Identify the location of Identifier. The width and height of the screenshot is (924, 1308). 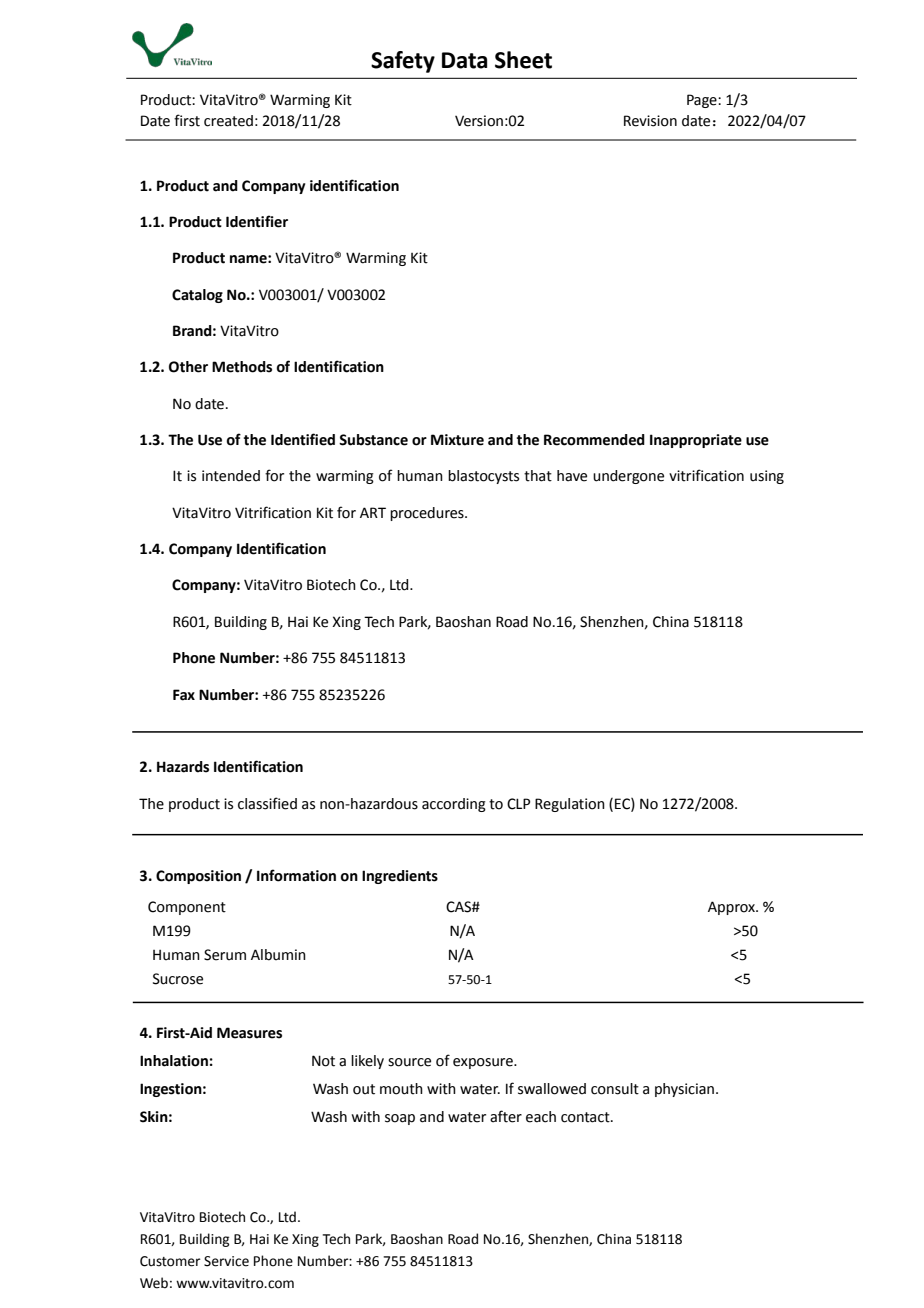
(257, 221).
